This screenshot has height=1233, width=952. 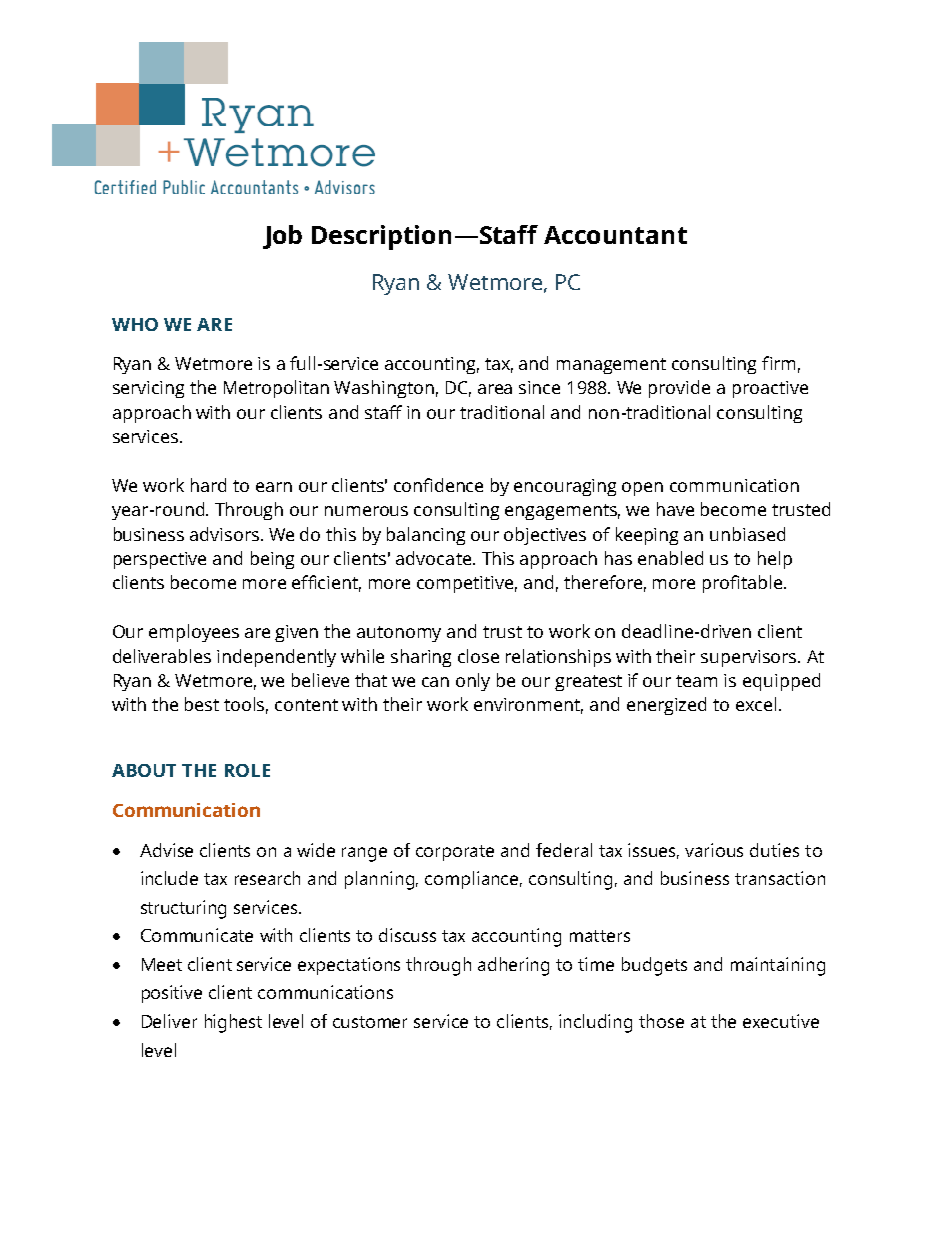 I want to click on Accountant, so click(x=615, y=235).
